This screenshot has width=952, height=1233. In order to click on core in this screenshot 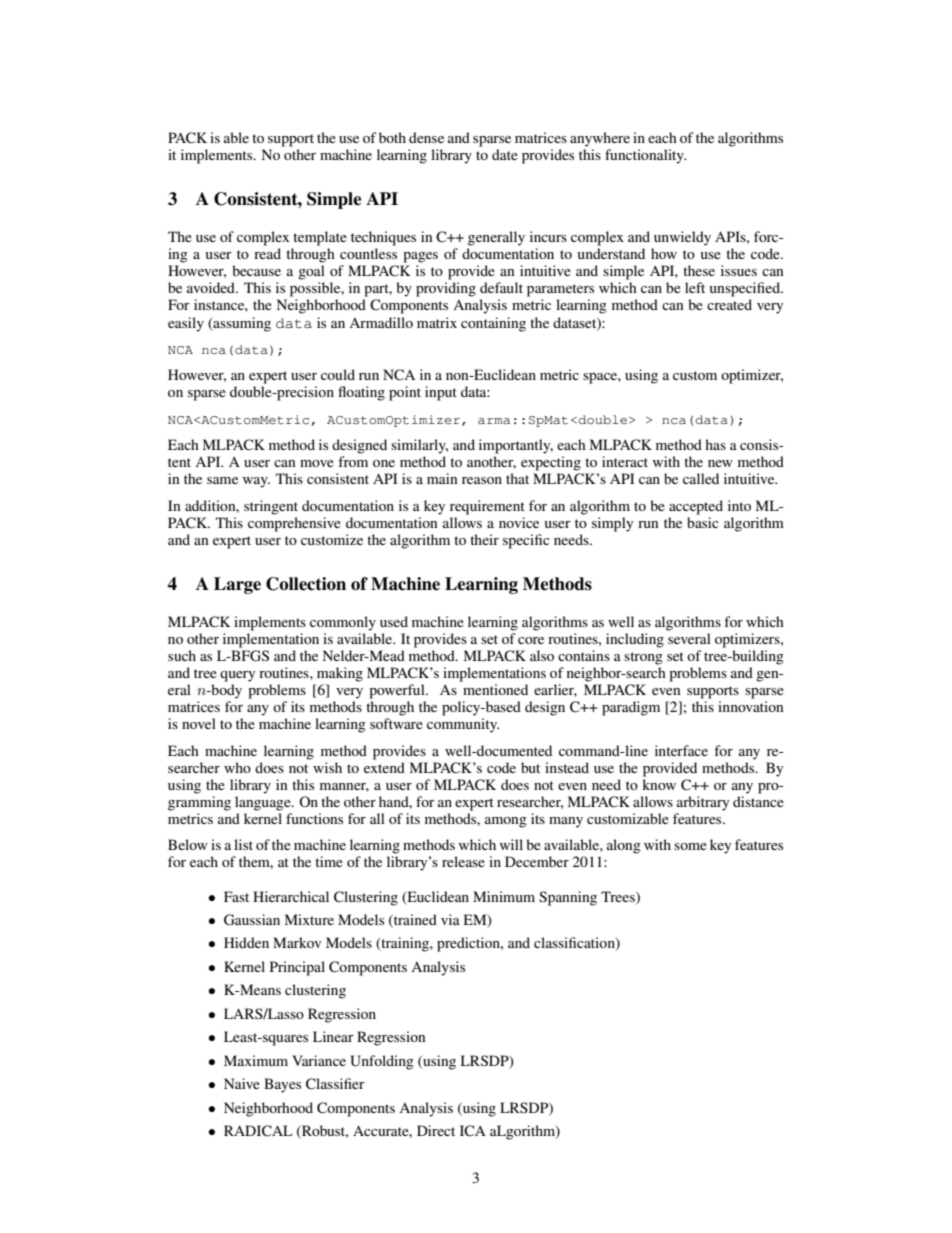, I will do `click(531, 640)`.
